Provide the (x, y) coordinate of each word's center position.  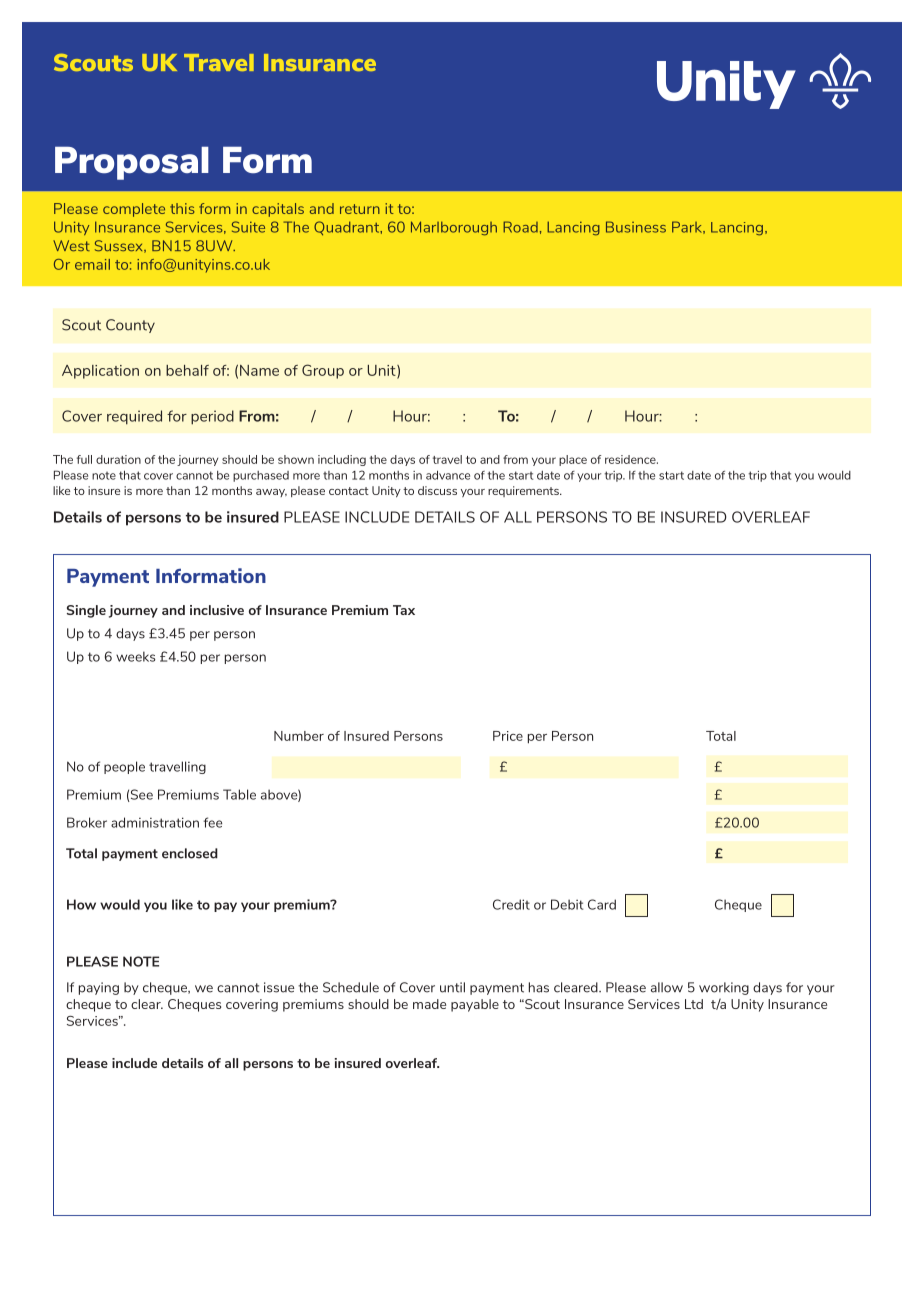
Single (86, 611)
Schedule (351, 987)
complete (134, 210)
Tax (404, 610)
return (360, 209)
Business (636, 227)
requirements (524, 491)
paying (99, 988)
